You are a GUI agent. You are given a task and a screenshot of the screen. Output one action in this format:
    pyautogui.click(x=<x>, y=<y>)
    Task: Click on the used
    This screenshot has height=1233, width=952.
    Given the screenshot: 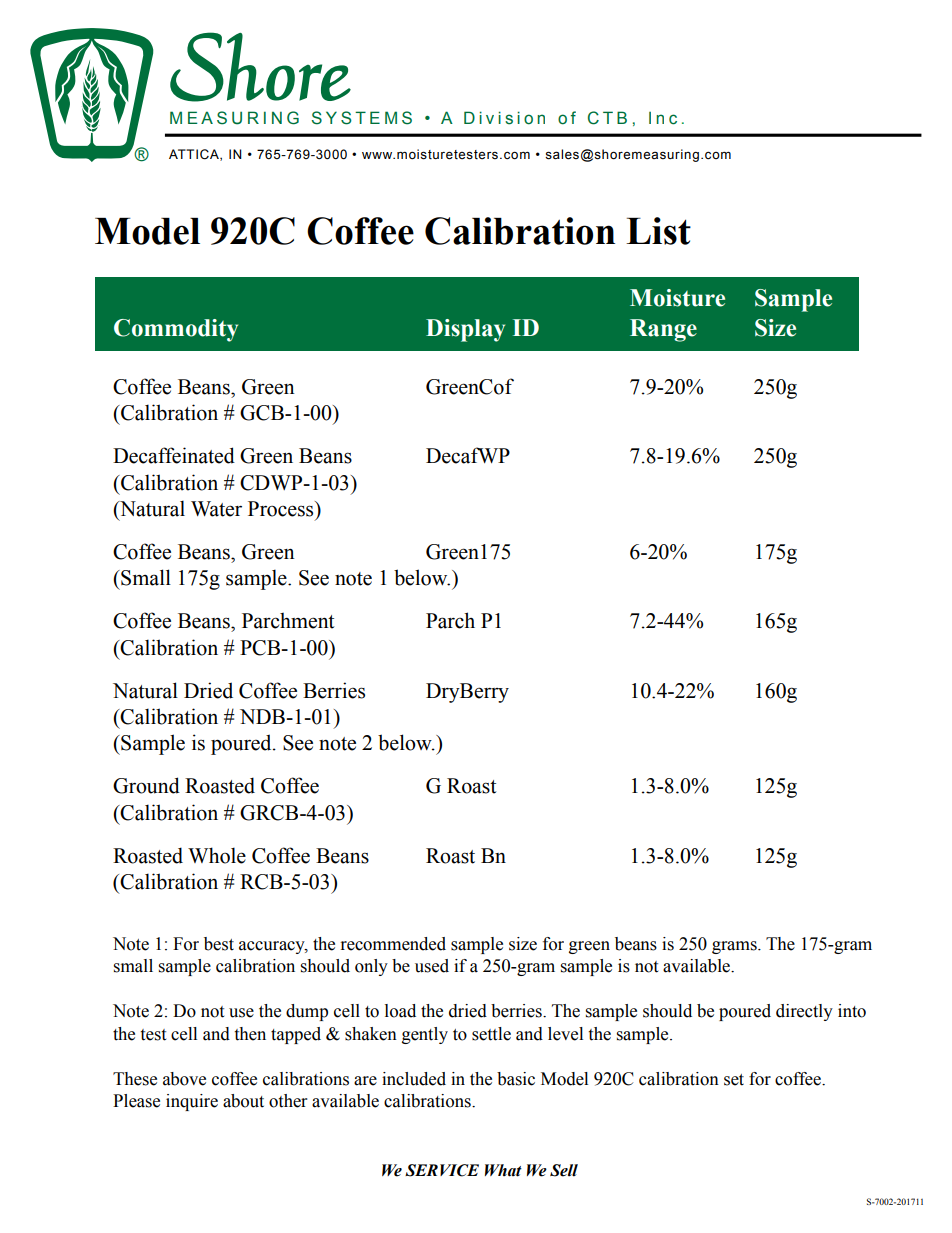 What is the action you would take?
    pyautogui.click(x=432, y=966)
